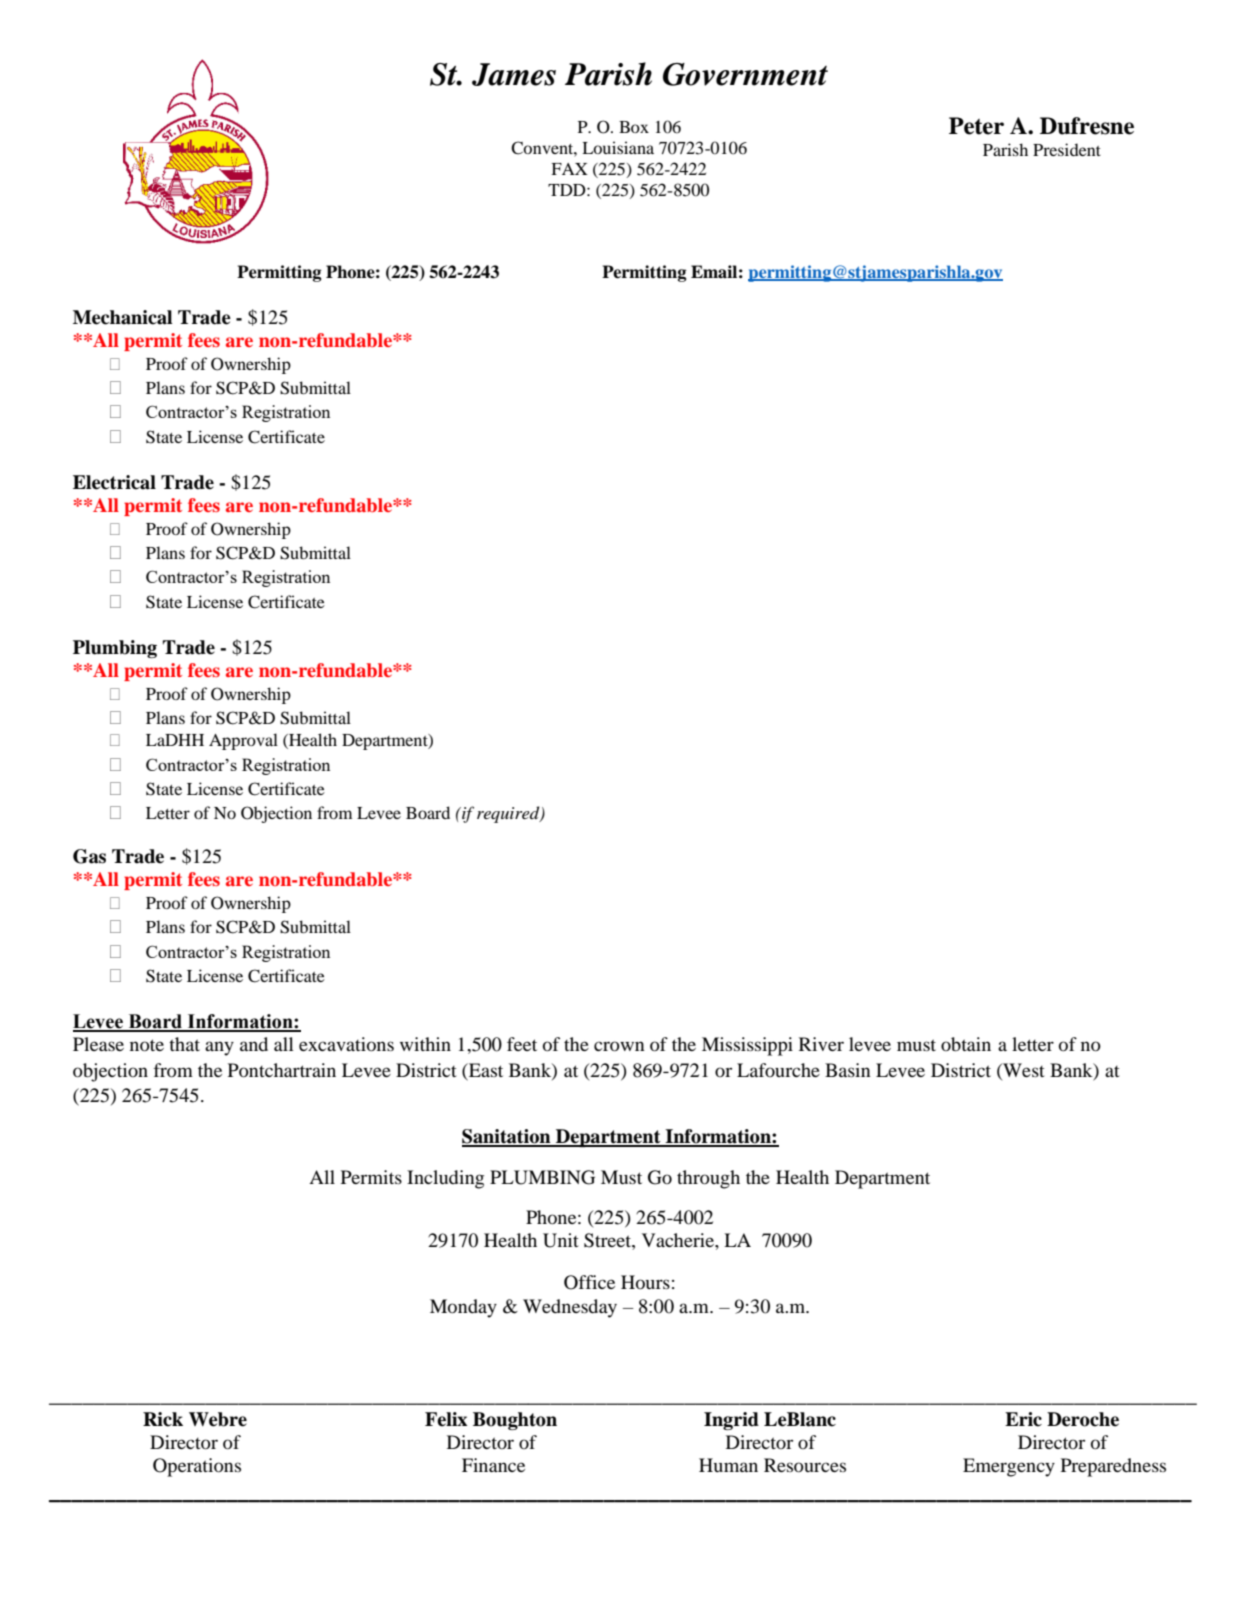 The height and width of the screenshot is (1604, 1240). Describe the element at coordinates (966, 1044) in the screenshot. I see `obtain` at that location.
